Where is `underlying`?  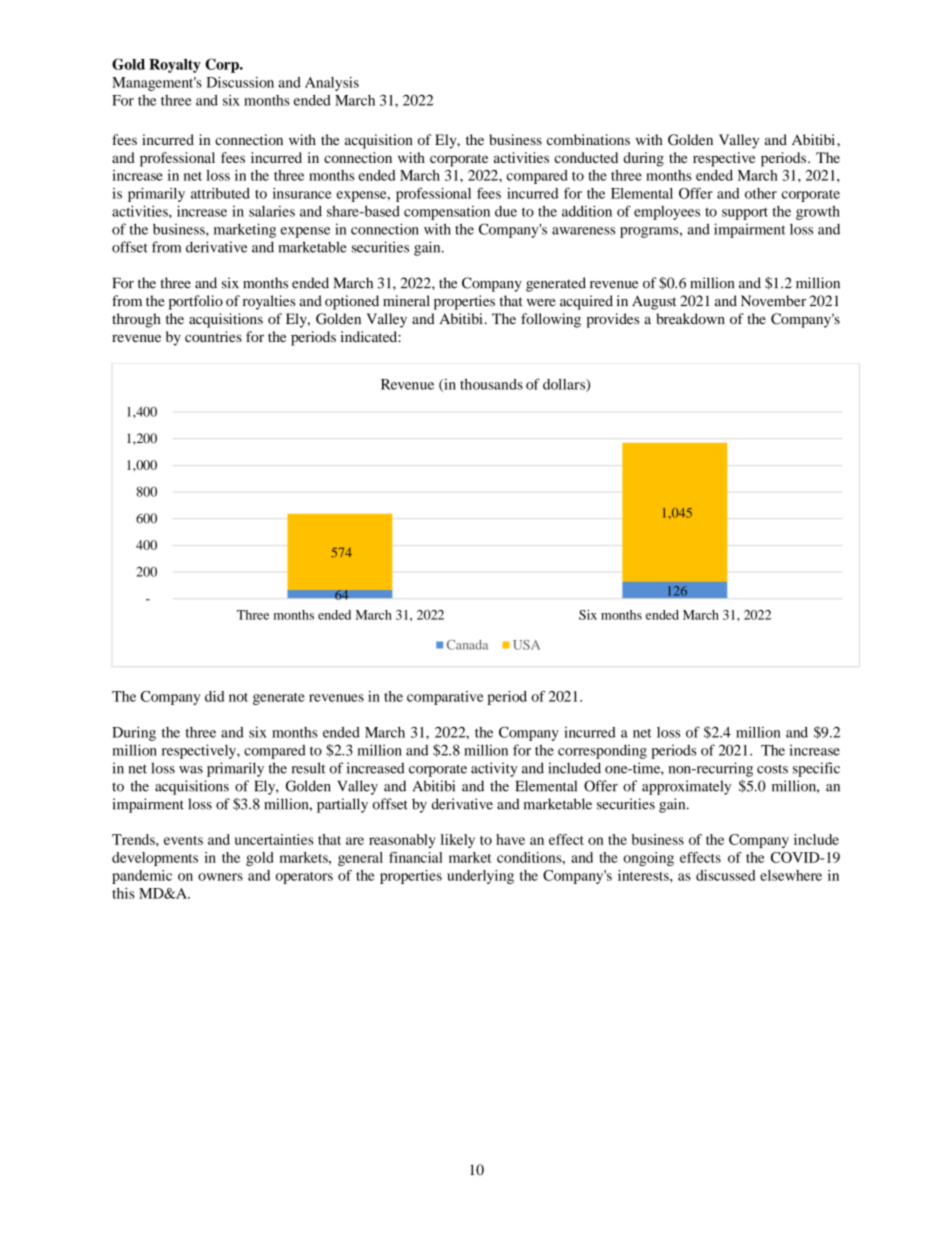 underlying is located at coordinates (480, 877).
